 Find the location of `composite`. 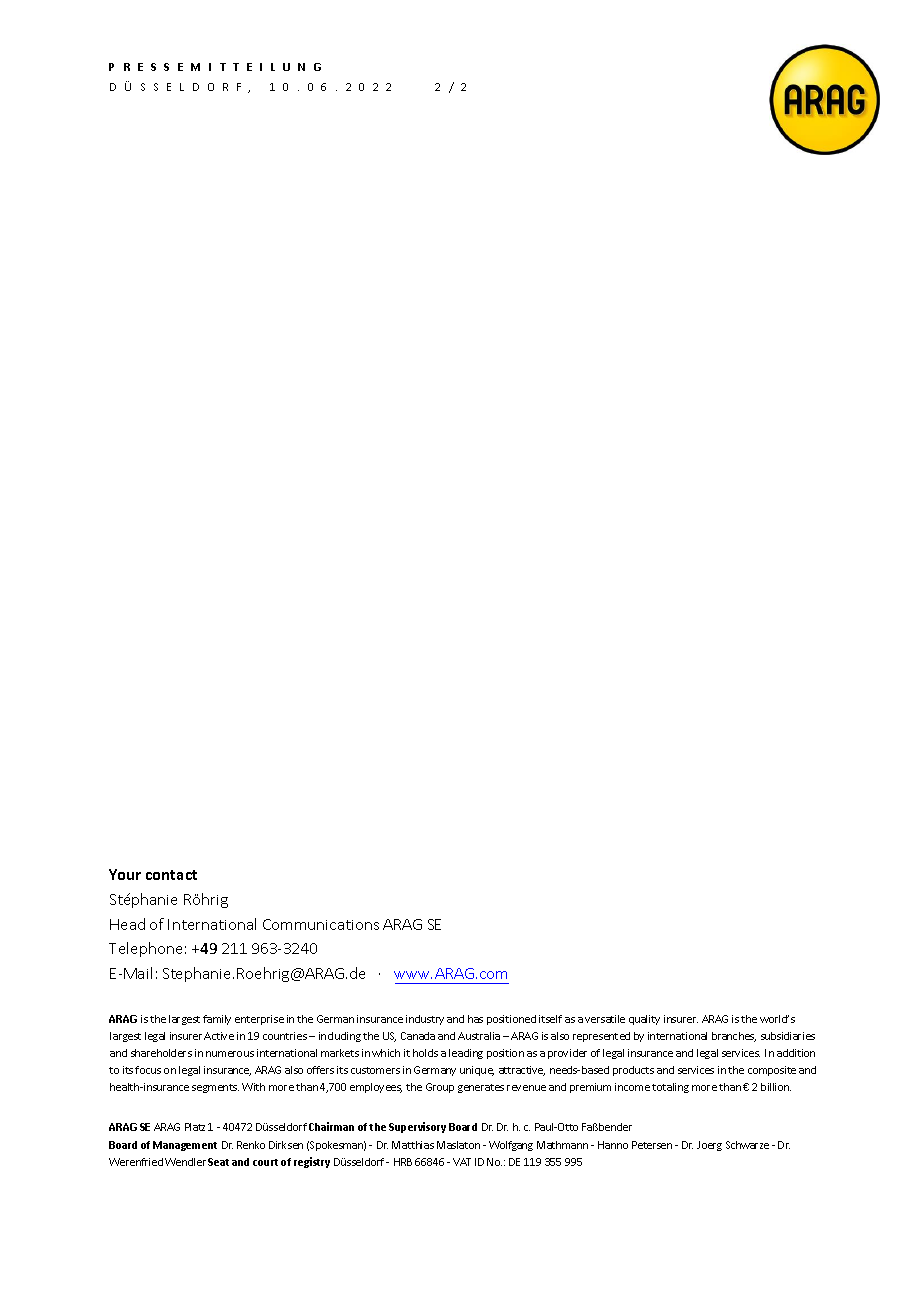

composite is located at coordinates (772, 1071).
